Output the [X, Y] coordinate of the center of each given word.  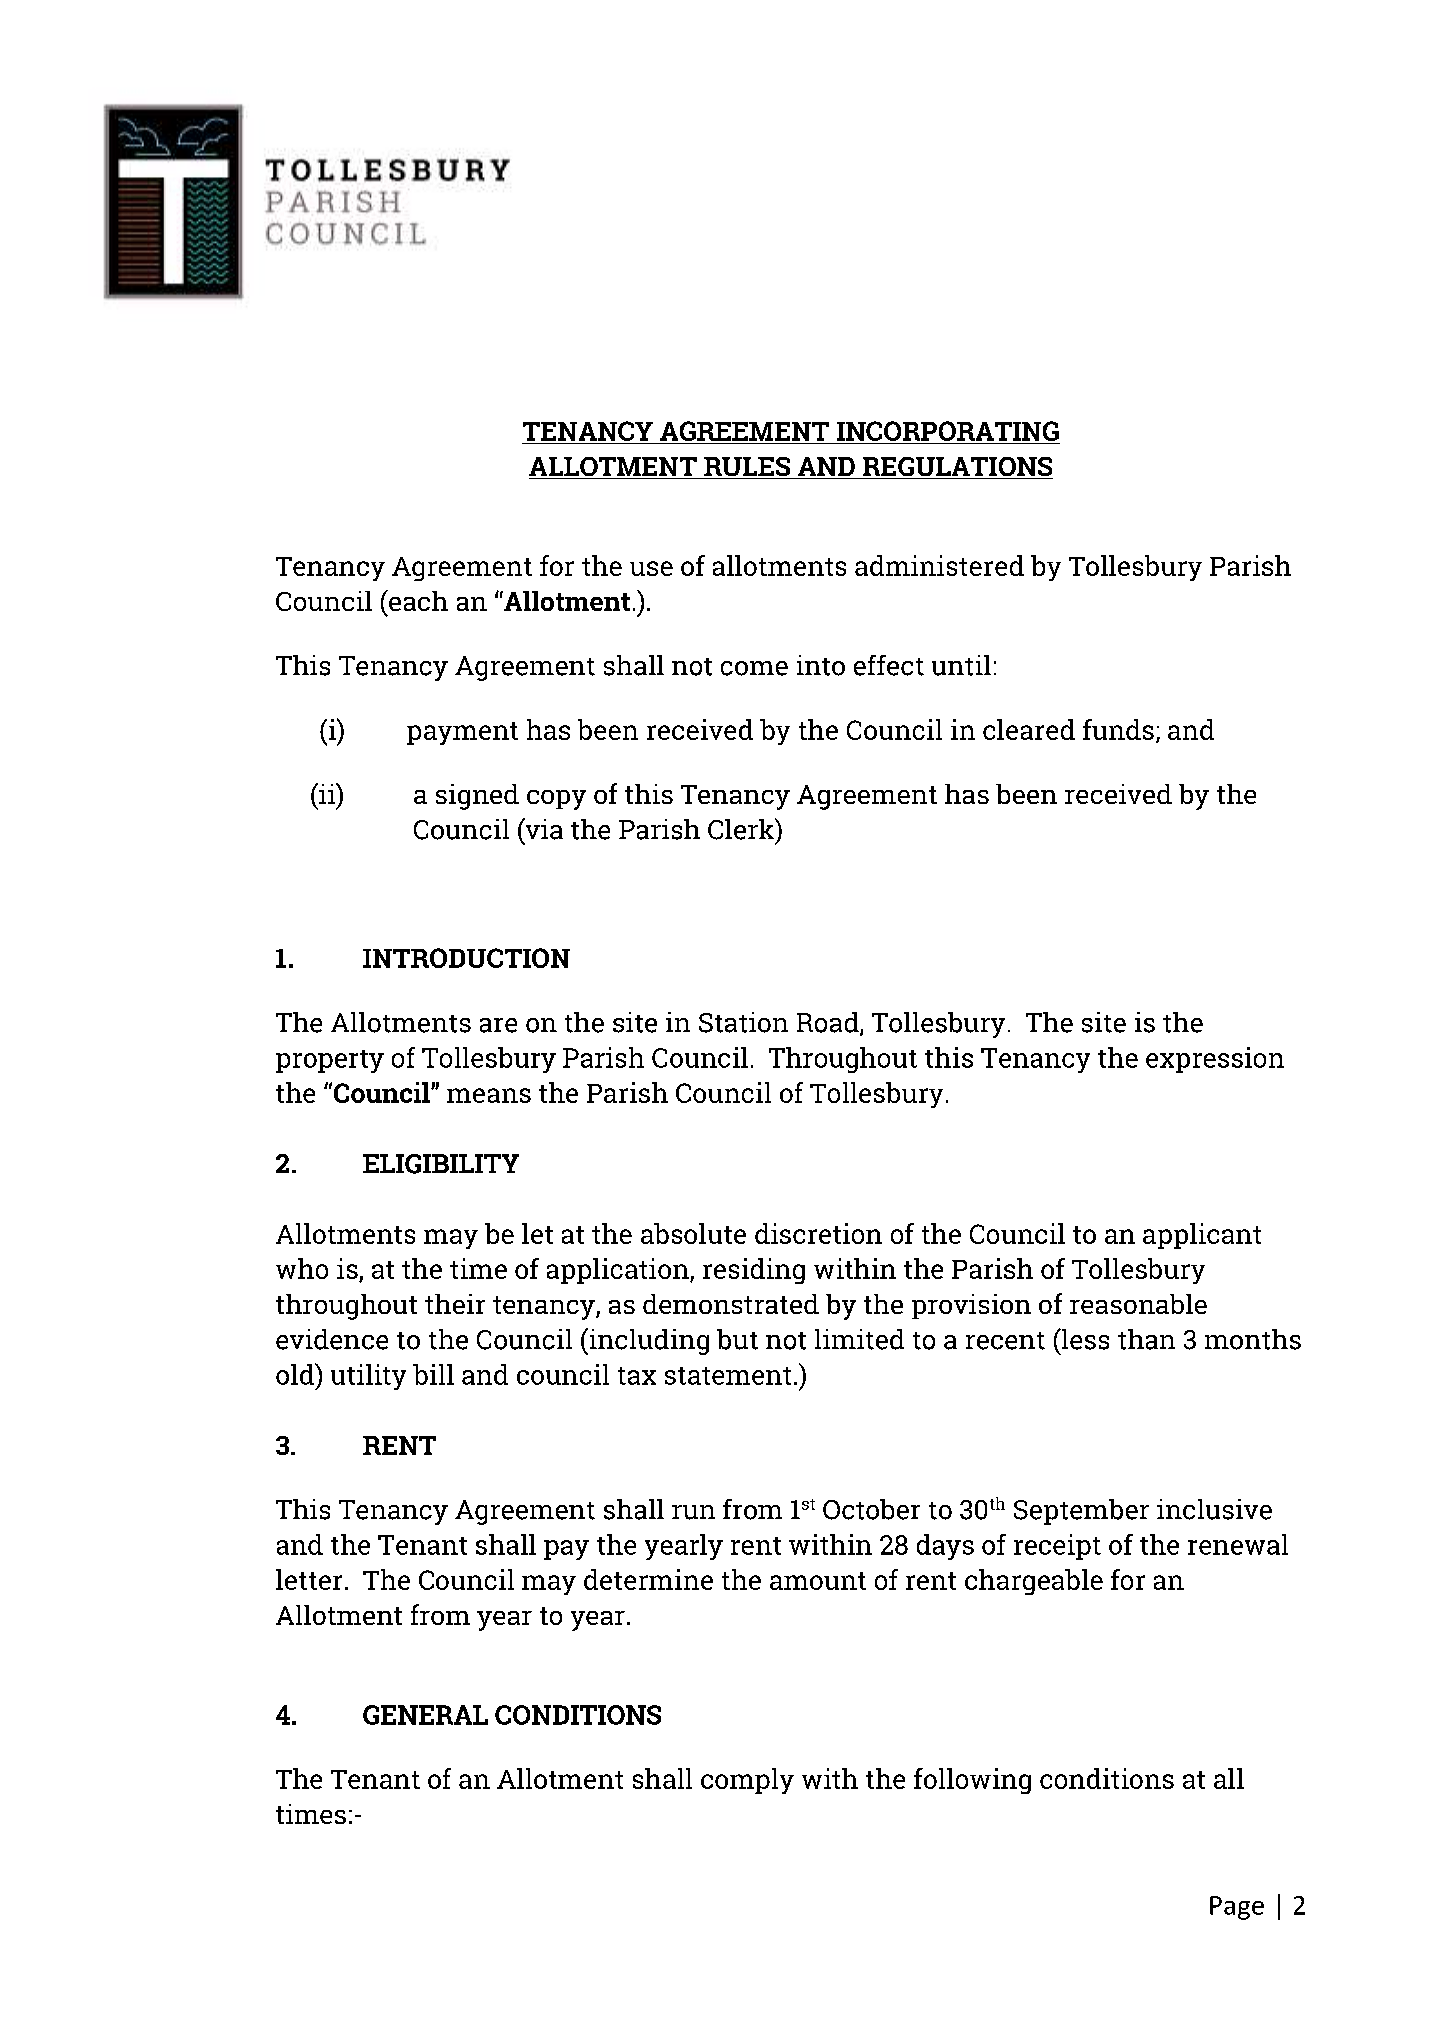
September [1081, 1512]
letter [309, 1579]
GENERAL [425, 1715]
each [417, 600]
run [693, 1512]
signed [477, 797]
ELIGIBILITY [441, 1164]
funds [1118, 729]
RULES [747, 468]
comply [747, 1781]
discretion [818, 1233]
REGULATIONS [957, 468]
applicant [1202, 1236]
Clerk [742, 829]
